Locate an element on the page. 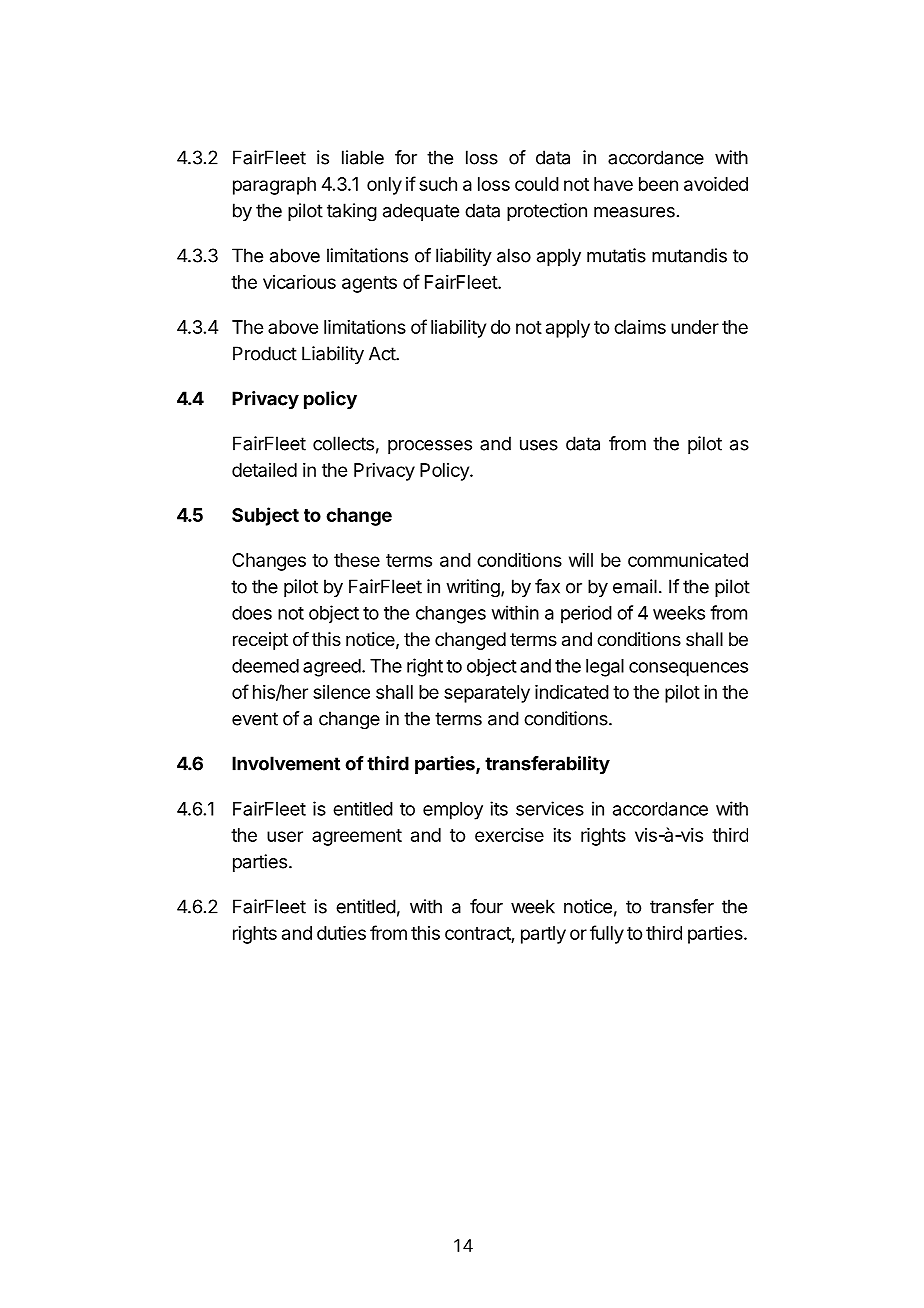  four is located at coordinates (486, 906).
